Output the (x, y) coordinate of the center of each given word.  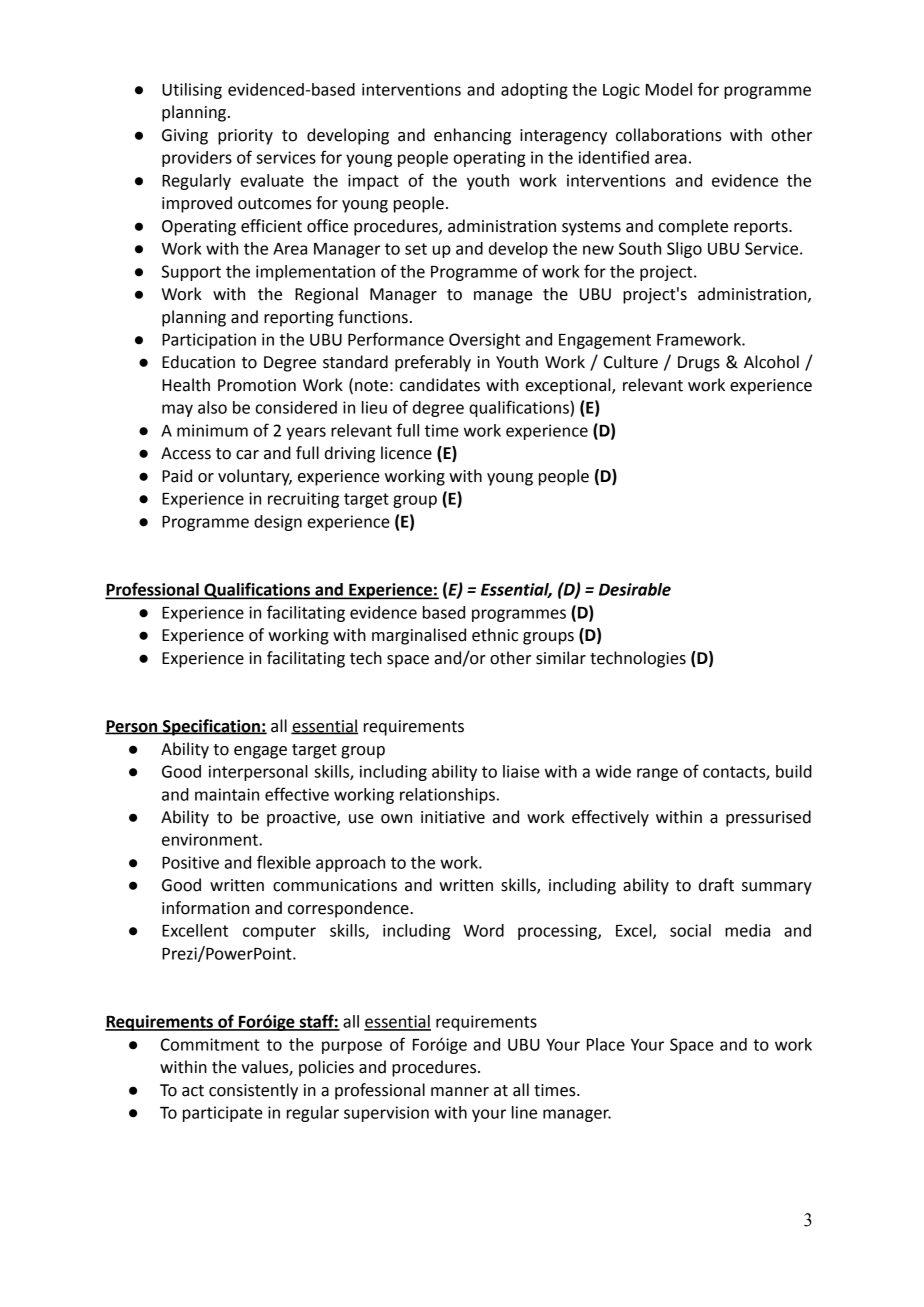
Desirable (635, 589)
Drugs (699, 364)
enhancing (472, 136)
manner (460, 1092)
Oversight (484, 341)
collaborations (669, 135)
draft (716, 885)
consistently (253, 1091)
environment (211, 839)
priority (245, 137)
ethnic (495, 635)
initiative (453, 817)
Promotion (257, 385)
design (278, 523)
